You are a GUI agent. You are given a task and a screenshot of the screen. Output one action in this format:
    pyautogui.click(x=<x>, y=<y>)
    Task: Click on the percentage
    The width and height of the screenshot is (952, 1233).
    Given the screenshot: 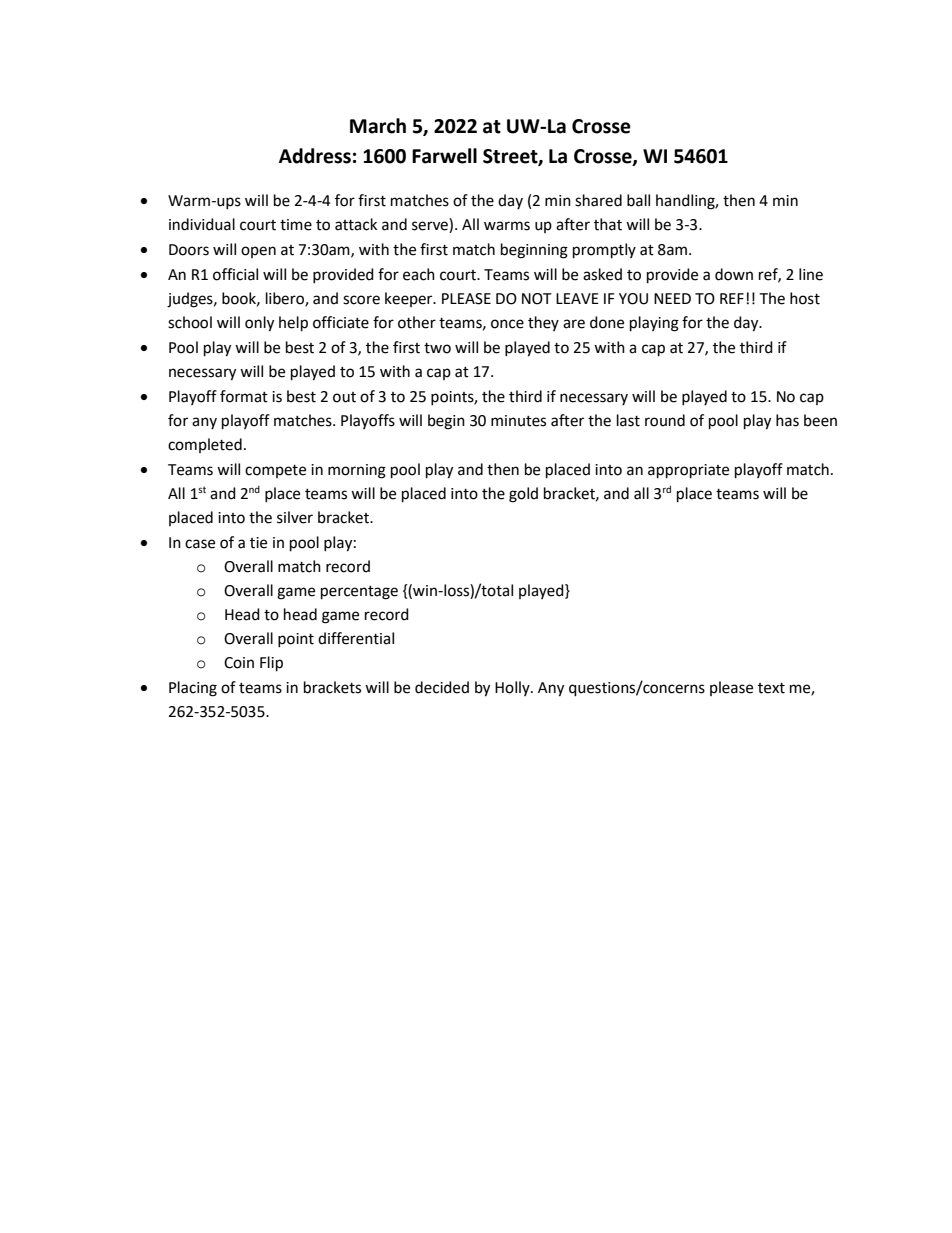 What is the action you would take?
    pyautogui.click(x=359, y=593)
